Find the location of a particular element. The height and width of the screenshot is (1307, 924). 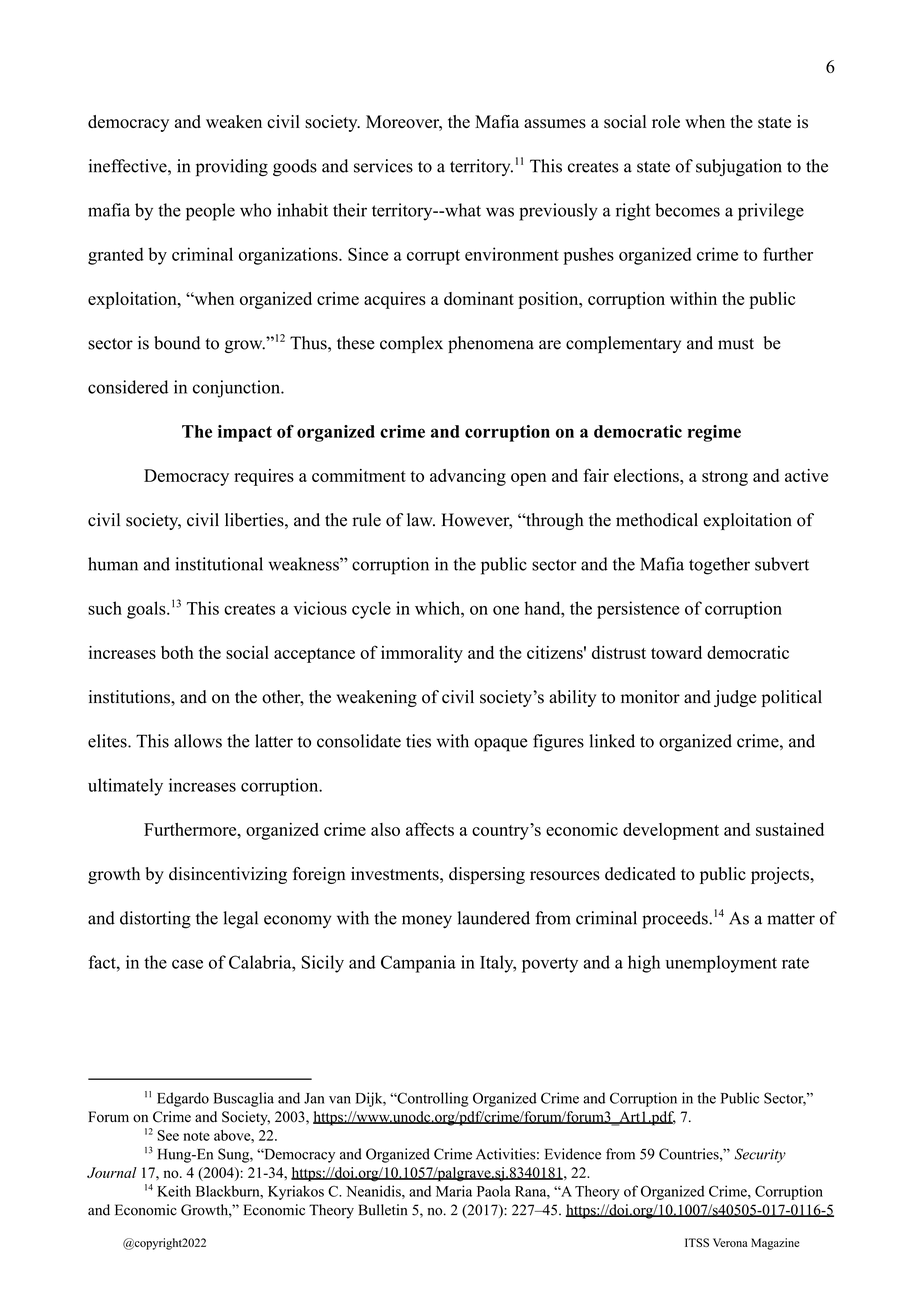

Maria is located at coordinates (454, 1191).
